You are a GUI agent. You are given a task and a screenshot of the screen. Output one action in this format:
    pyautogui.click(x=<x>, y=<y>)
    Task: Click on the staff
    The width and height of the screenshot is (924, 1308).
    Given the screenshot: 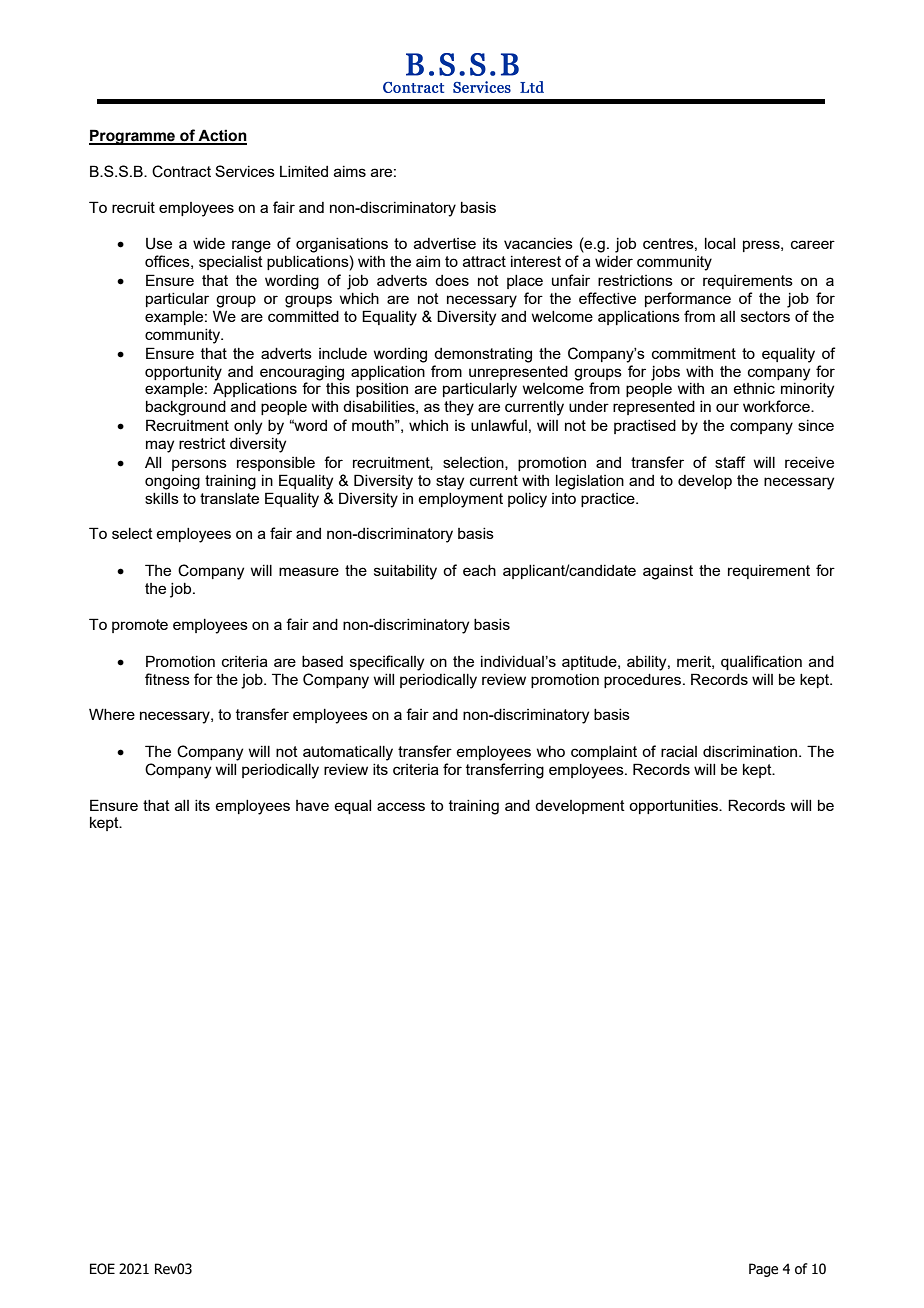 What is the action you would take?
    pyautogui.click(x=730, y=462)
